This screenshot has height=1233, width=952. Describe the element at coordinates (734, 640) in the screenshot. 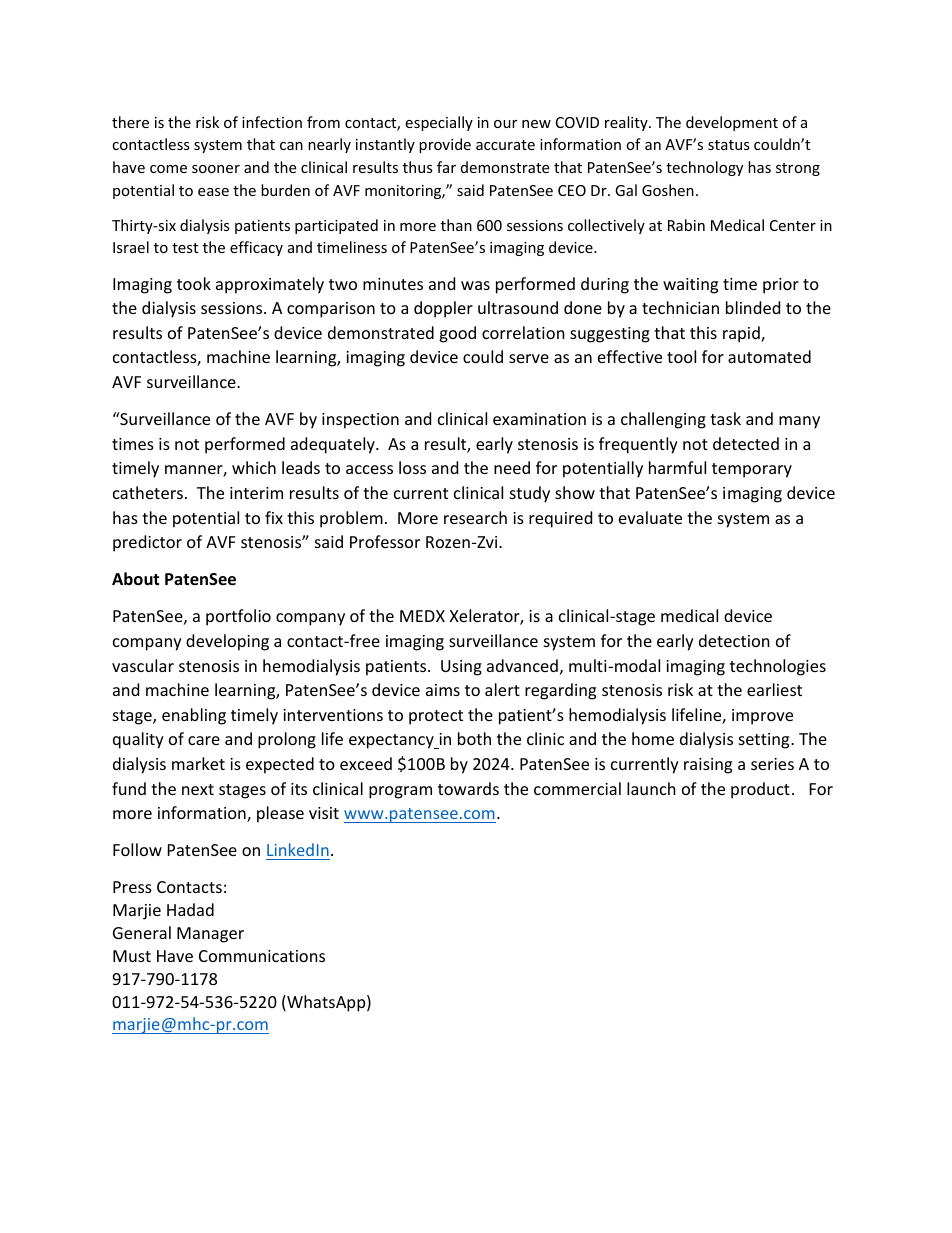

I see `detection` at that location.
